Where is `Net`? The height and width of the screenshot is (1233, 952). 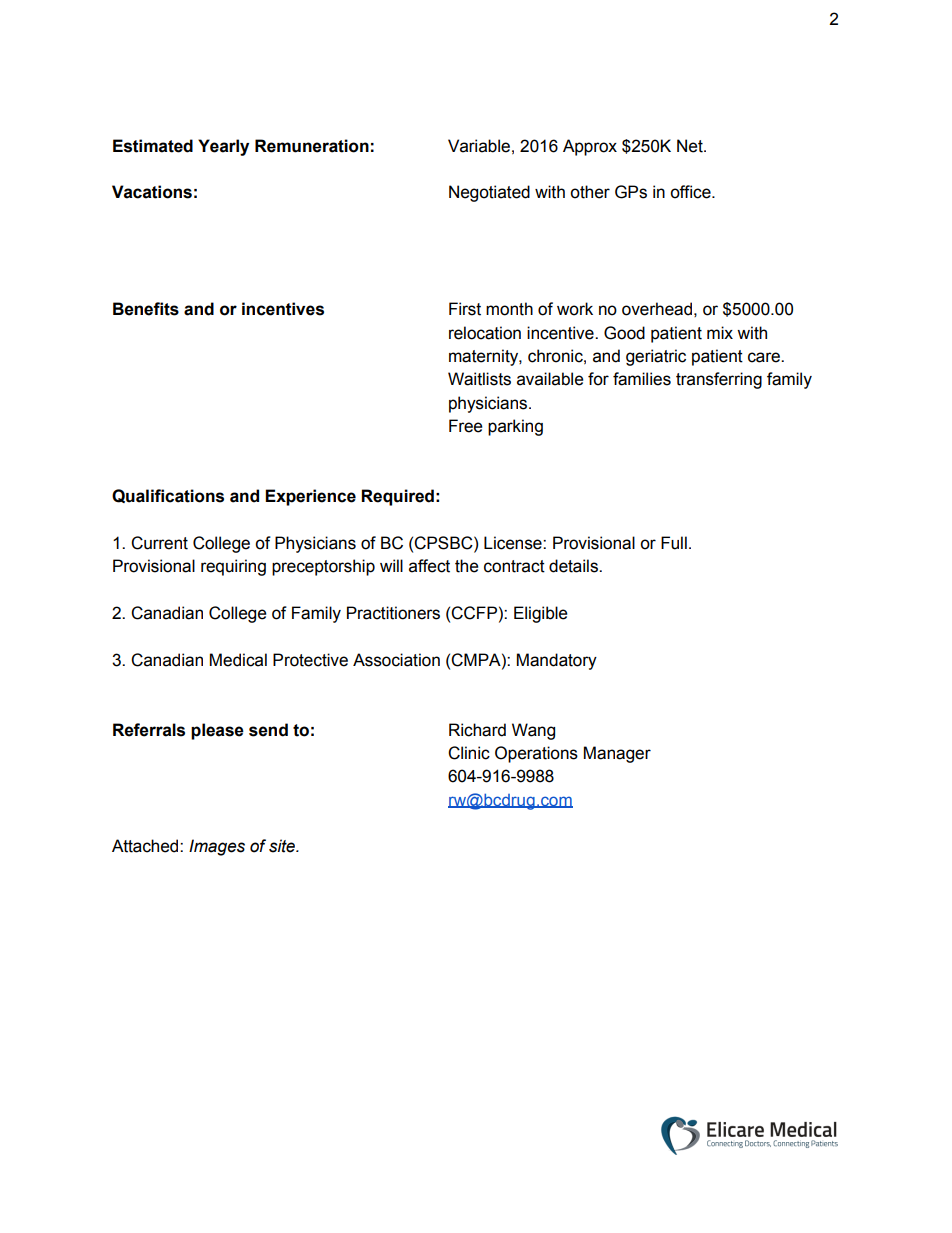
Net is located at coordinates (691, 146).
